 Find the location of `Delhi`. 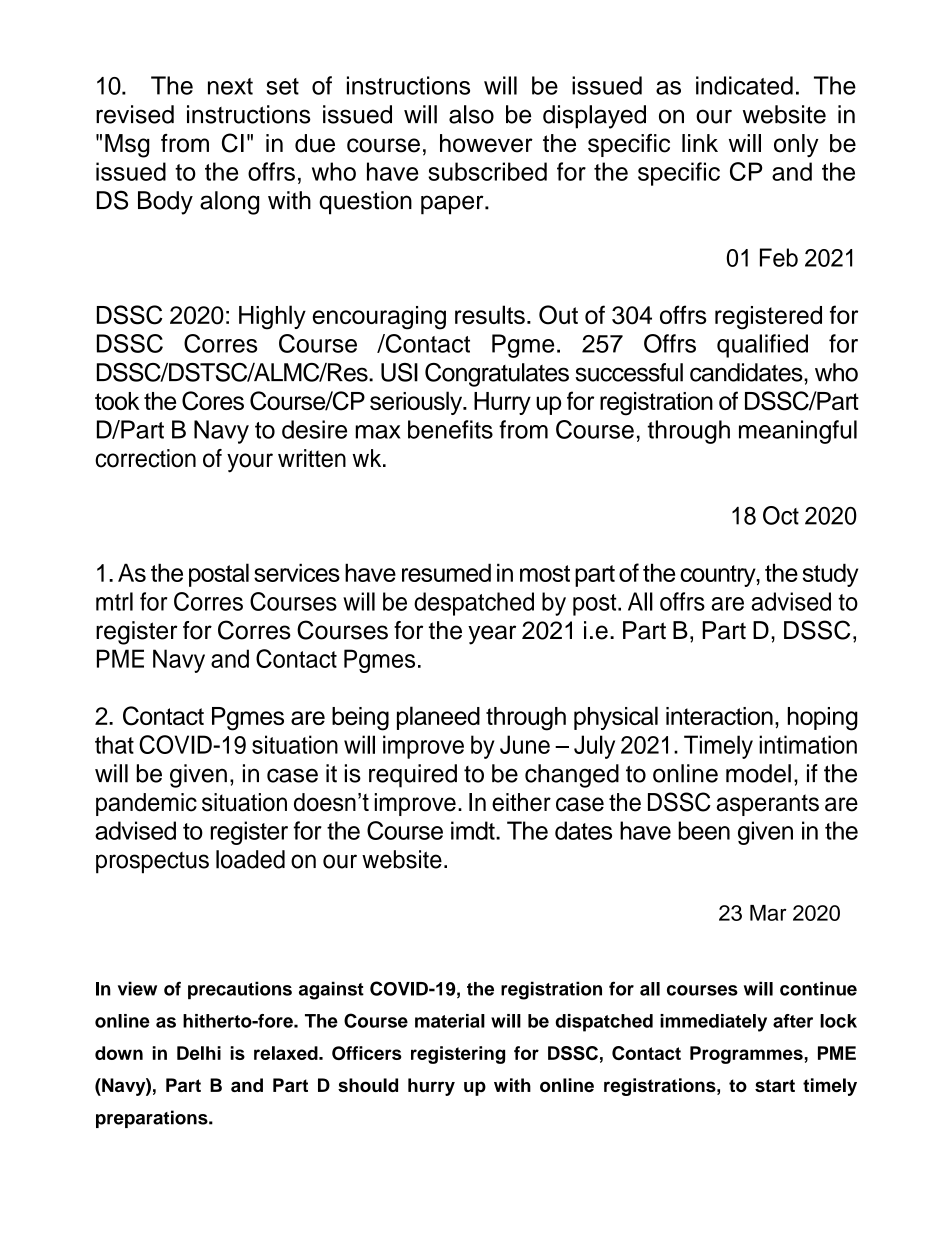

Delhi is located at coordinates (199, 1053).
